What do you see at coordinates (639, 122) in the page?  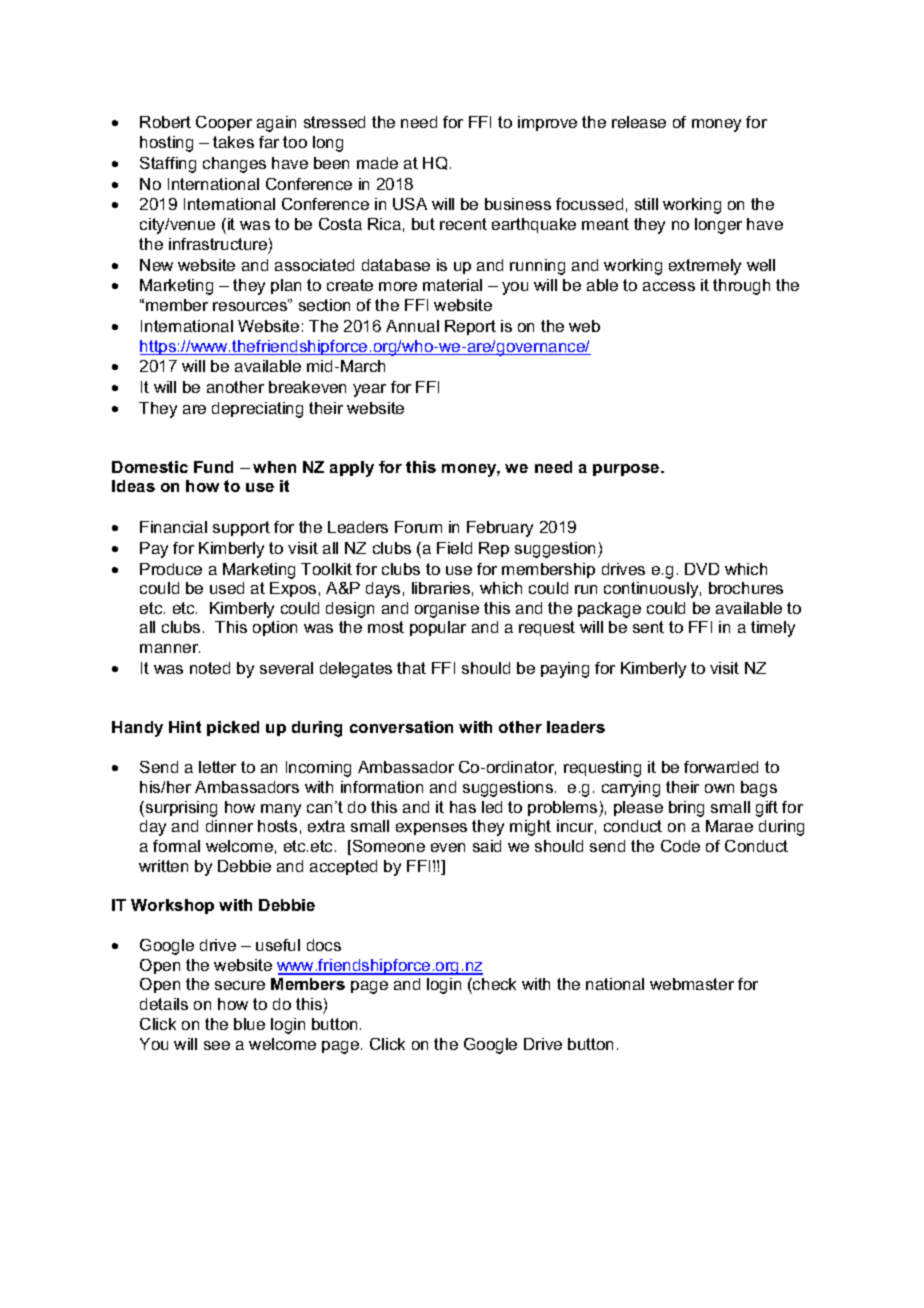 I see `release` at bounding box center [639, 122].
